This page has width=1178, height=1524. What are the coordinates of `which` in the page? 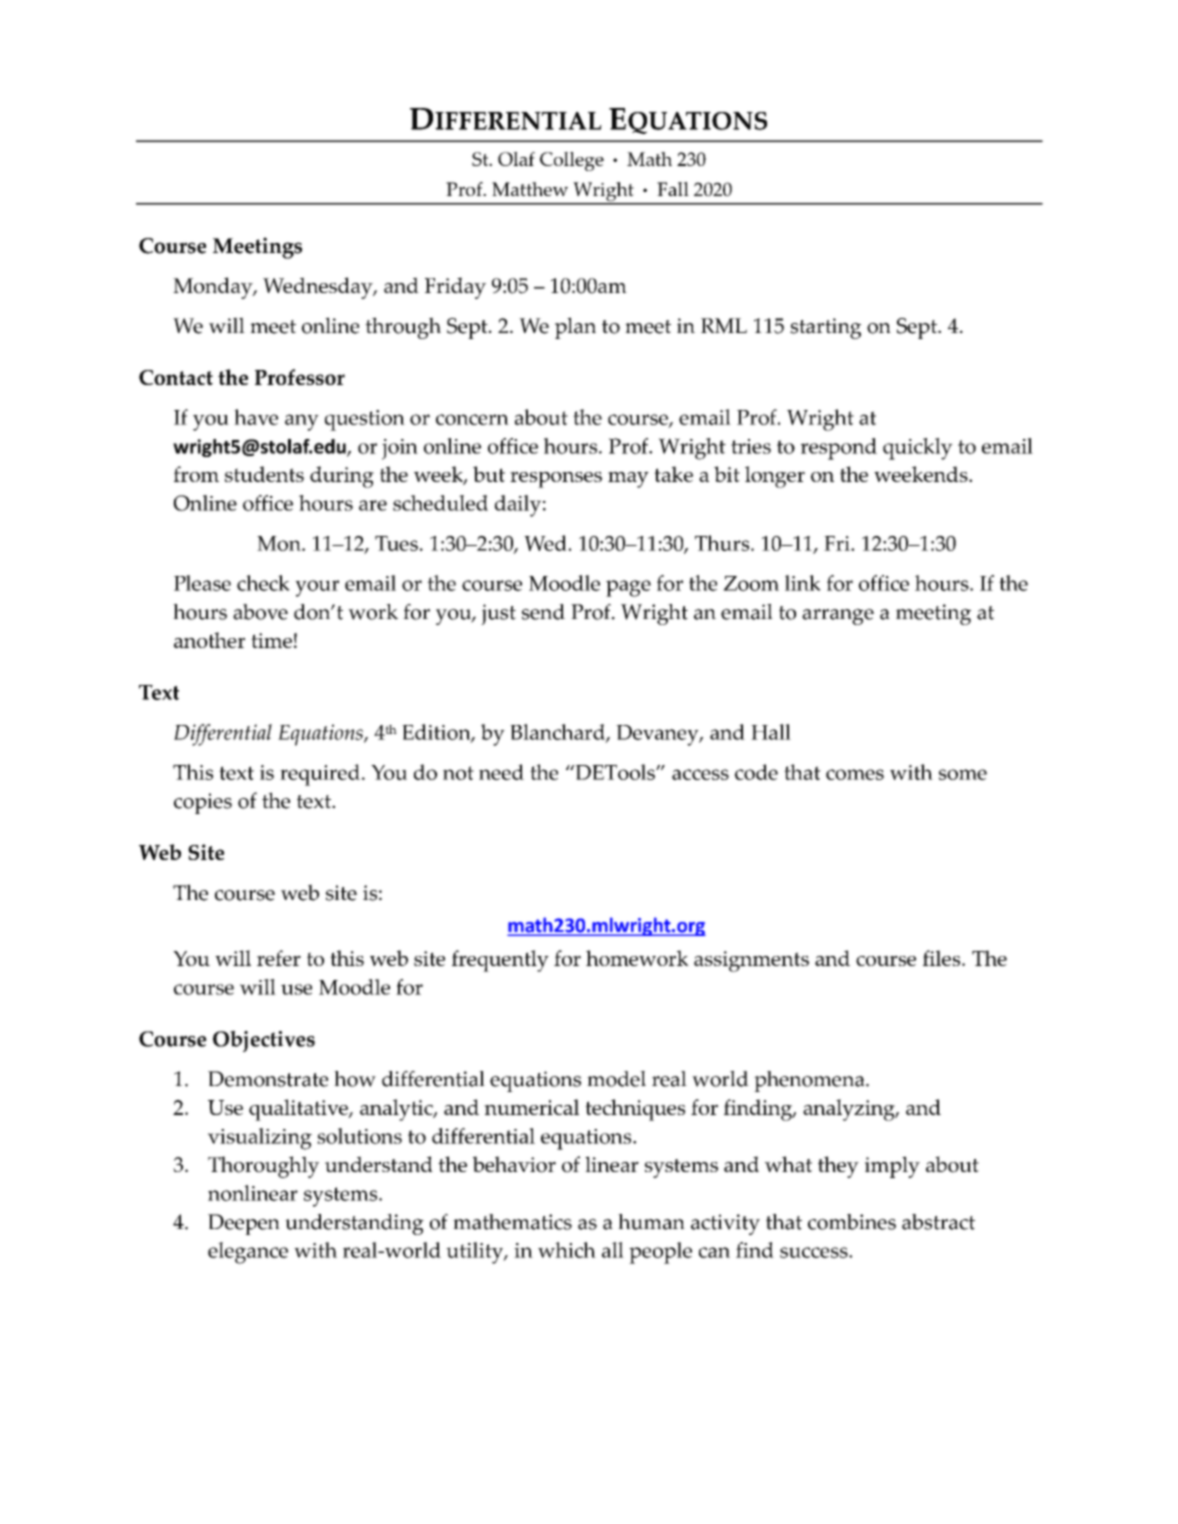 It's located at (567, 1250).
